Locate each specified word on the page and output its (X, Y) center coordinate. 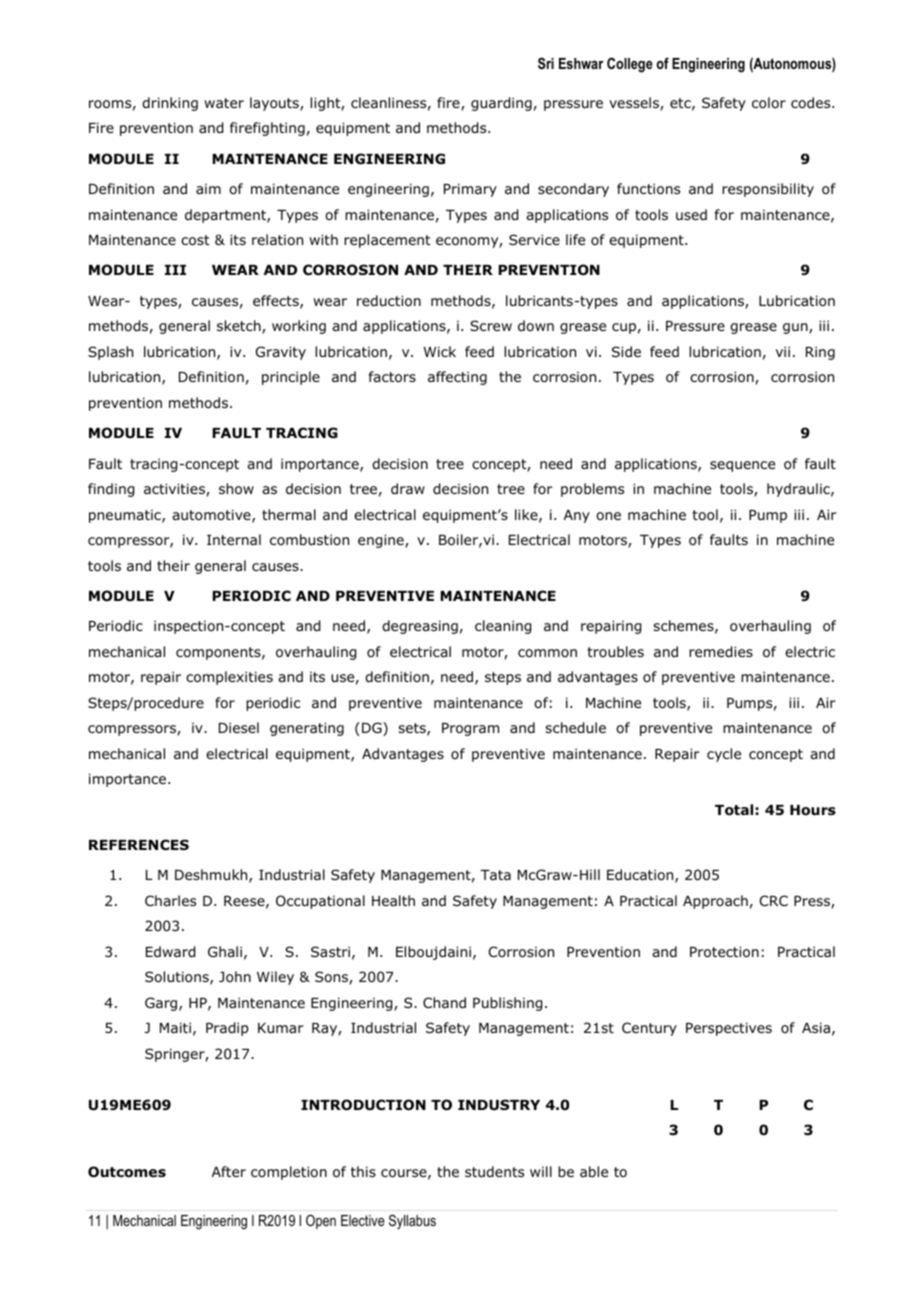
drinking (170, 104)
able (594, 1171)
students (494, 1171)
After (229, 1171)
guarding (501, 104)
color (769, 103)
